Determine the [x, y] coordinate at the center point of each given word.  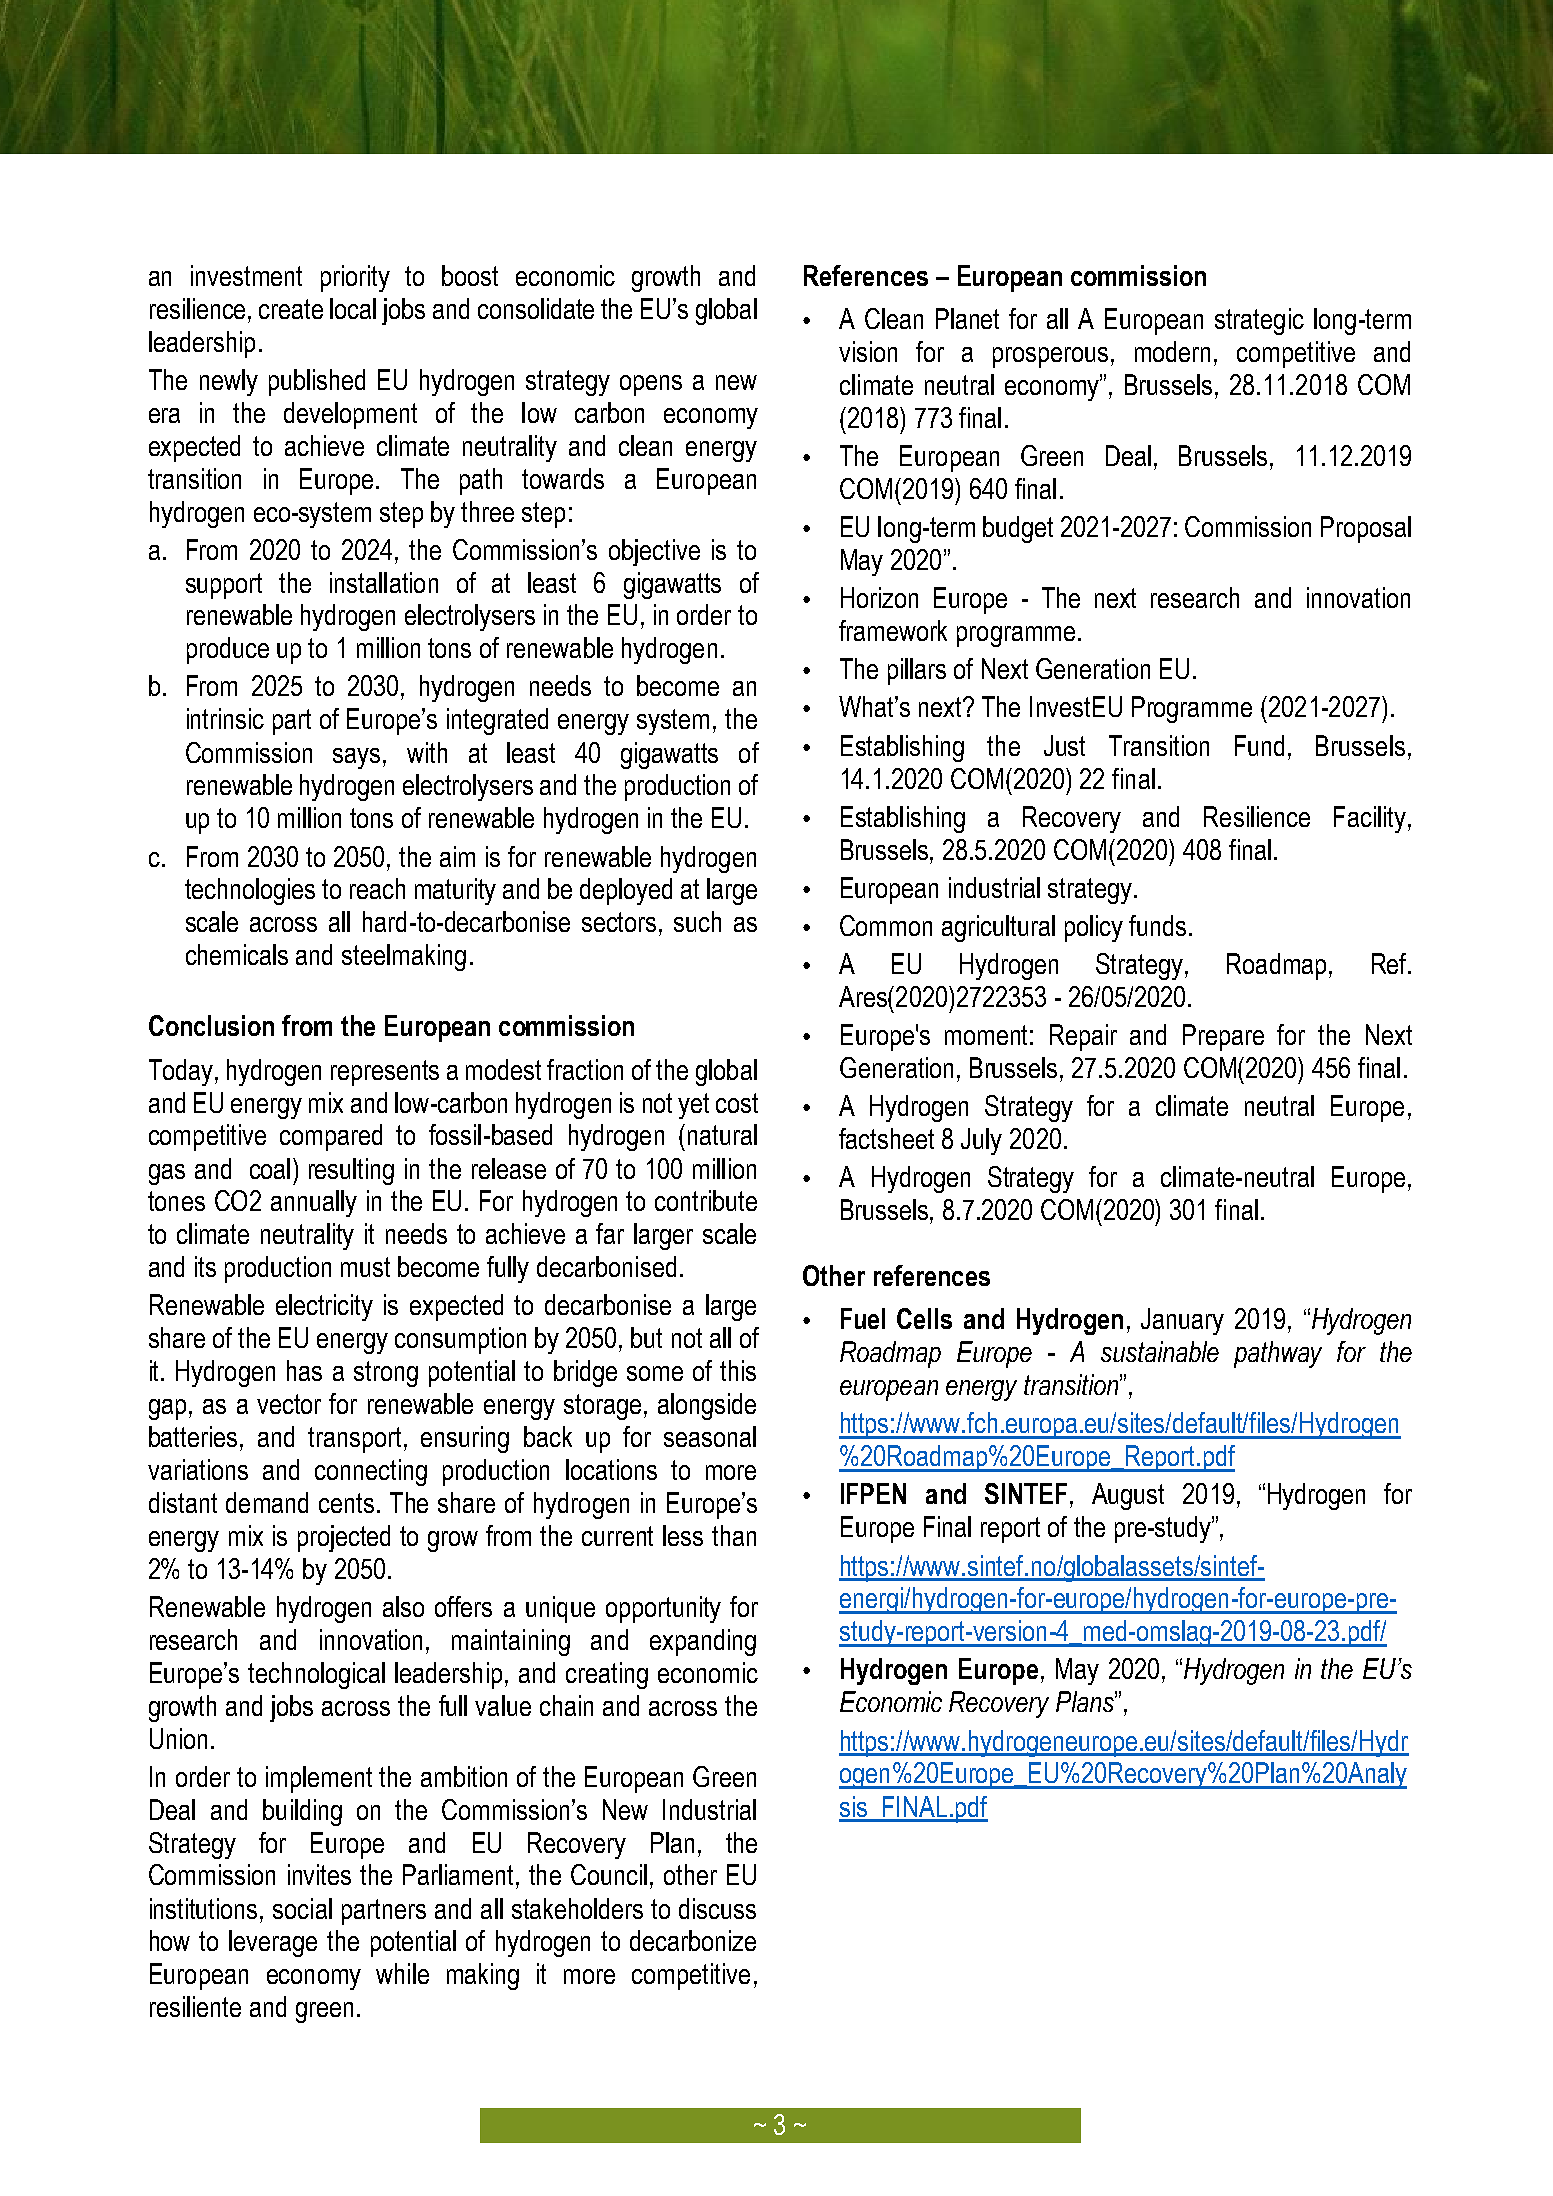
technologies [250, 891]
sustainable [1160, 1351]
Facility [1370, 819]
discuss [717, 1908]
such [697, 921]
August [1128, 1496]
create [291, 309]
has [304, 1370]
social [302, 1908]
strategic [1259, 321]
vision [868, 351]
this [738, 1370]
